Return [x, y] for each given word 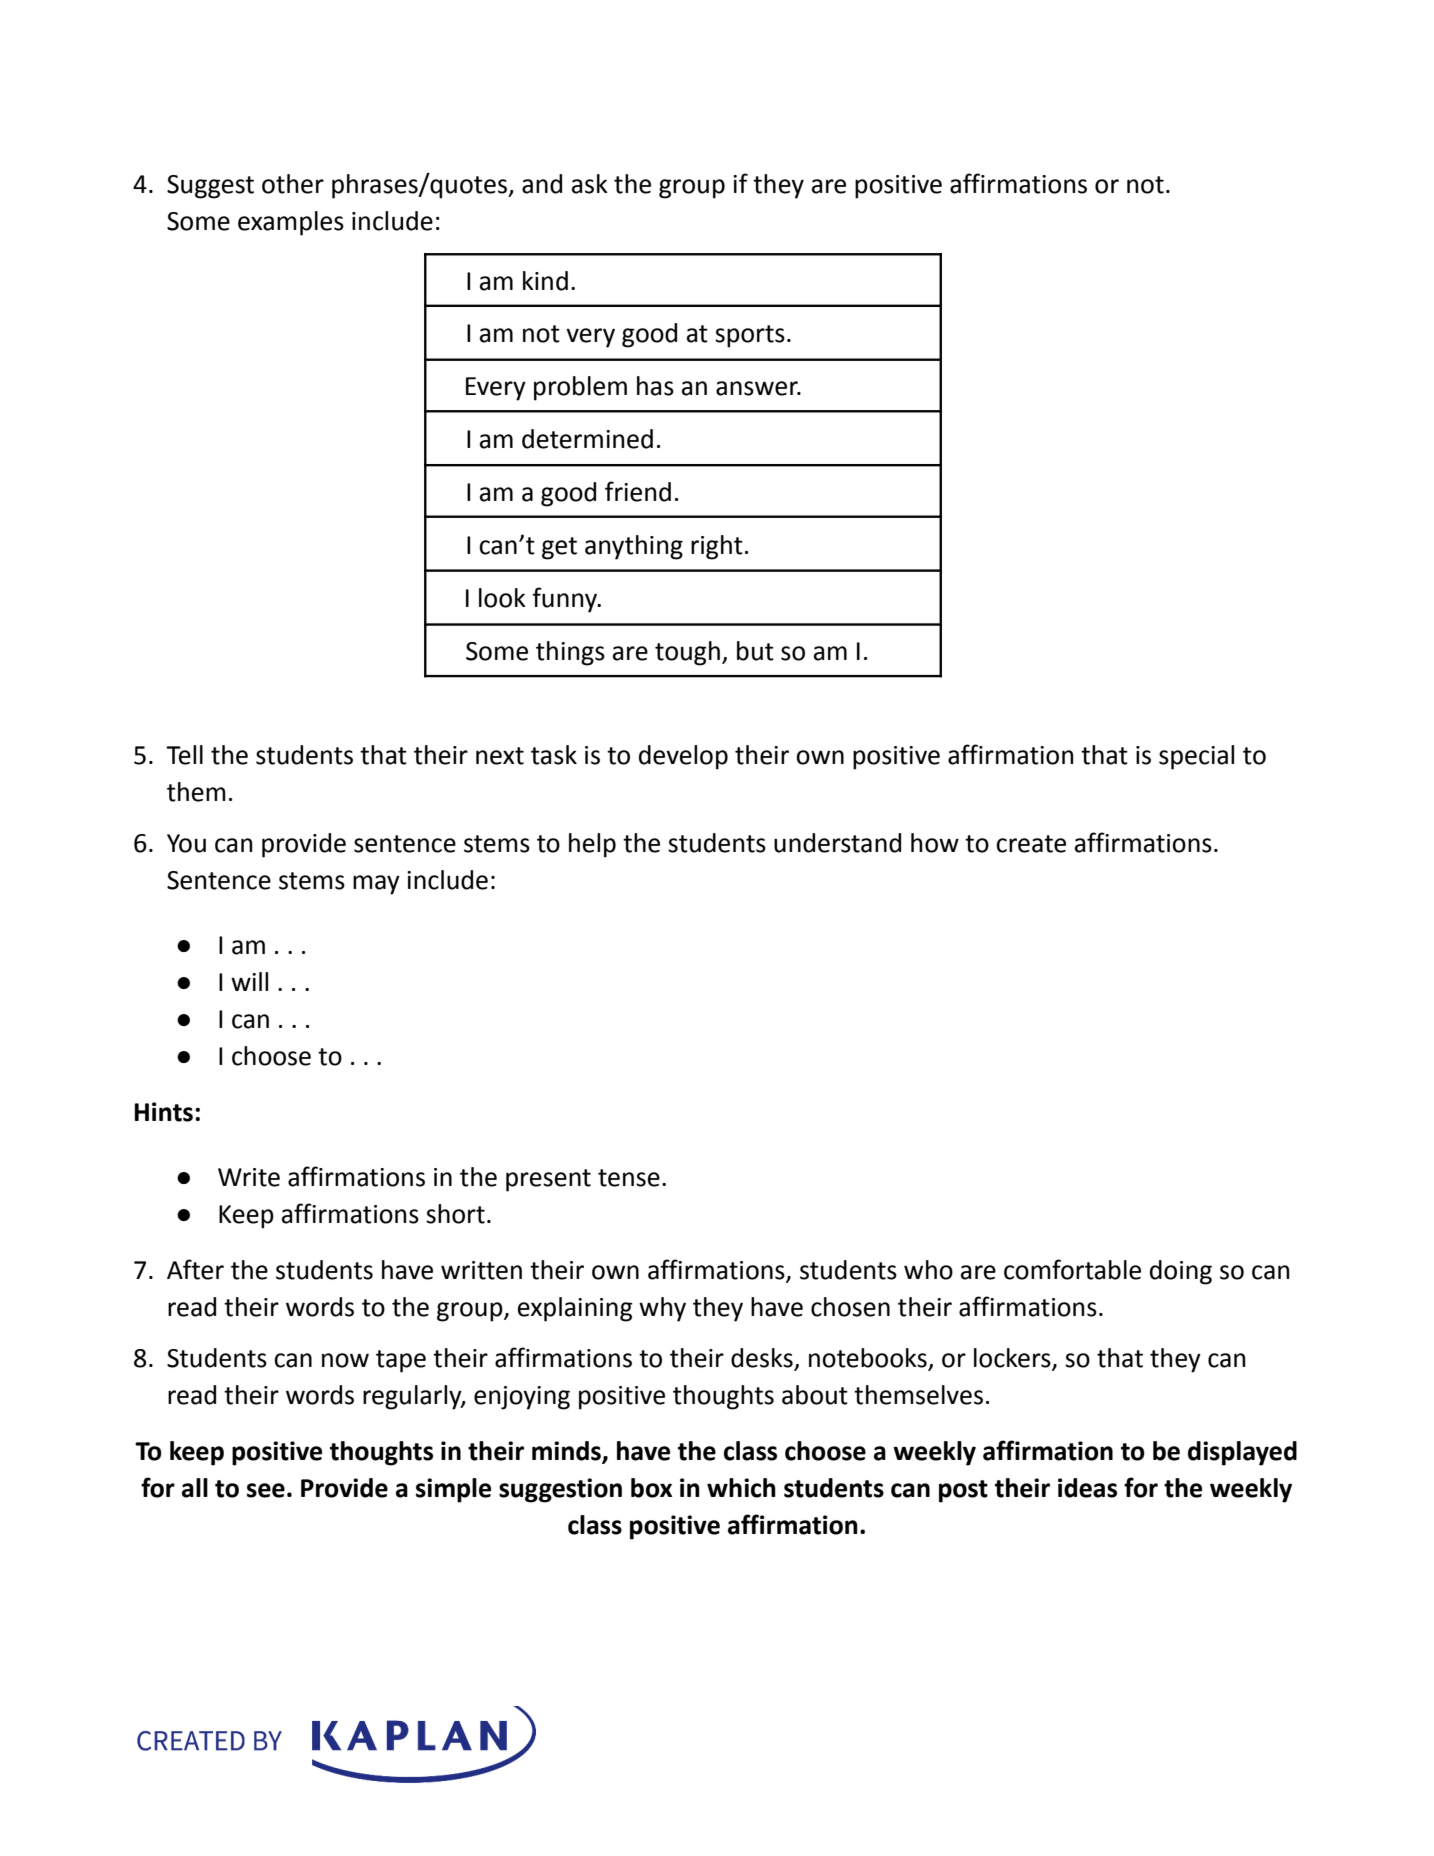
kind [545, 281]
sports [750, 336]
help [592, 845]
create [1031, 844]
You [186, 843]
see [266, 1490]
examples [291, 223]
